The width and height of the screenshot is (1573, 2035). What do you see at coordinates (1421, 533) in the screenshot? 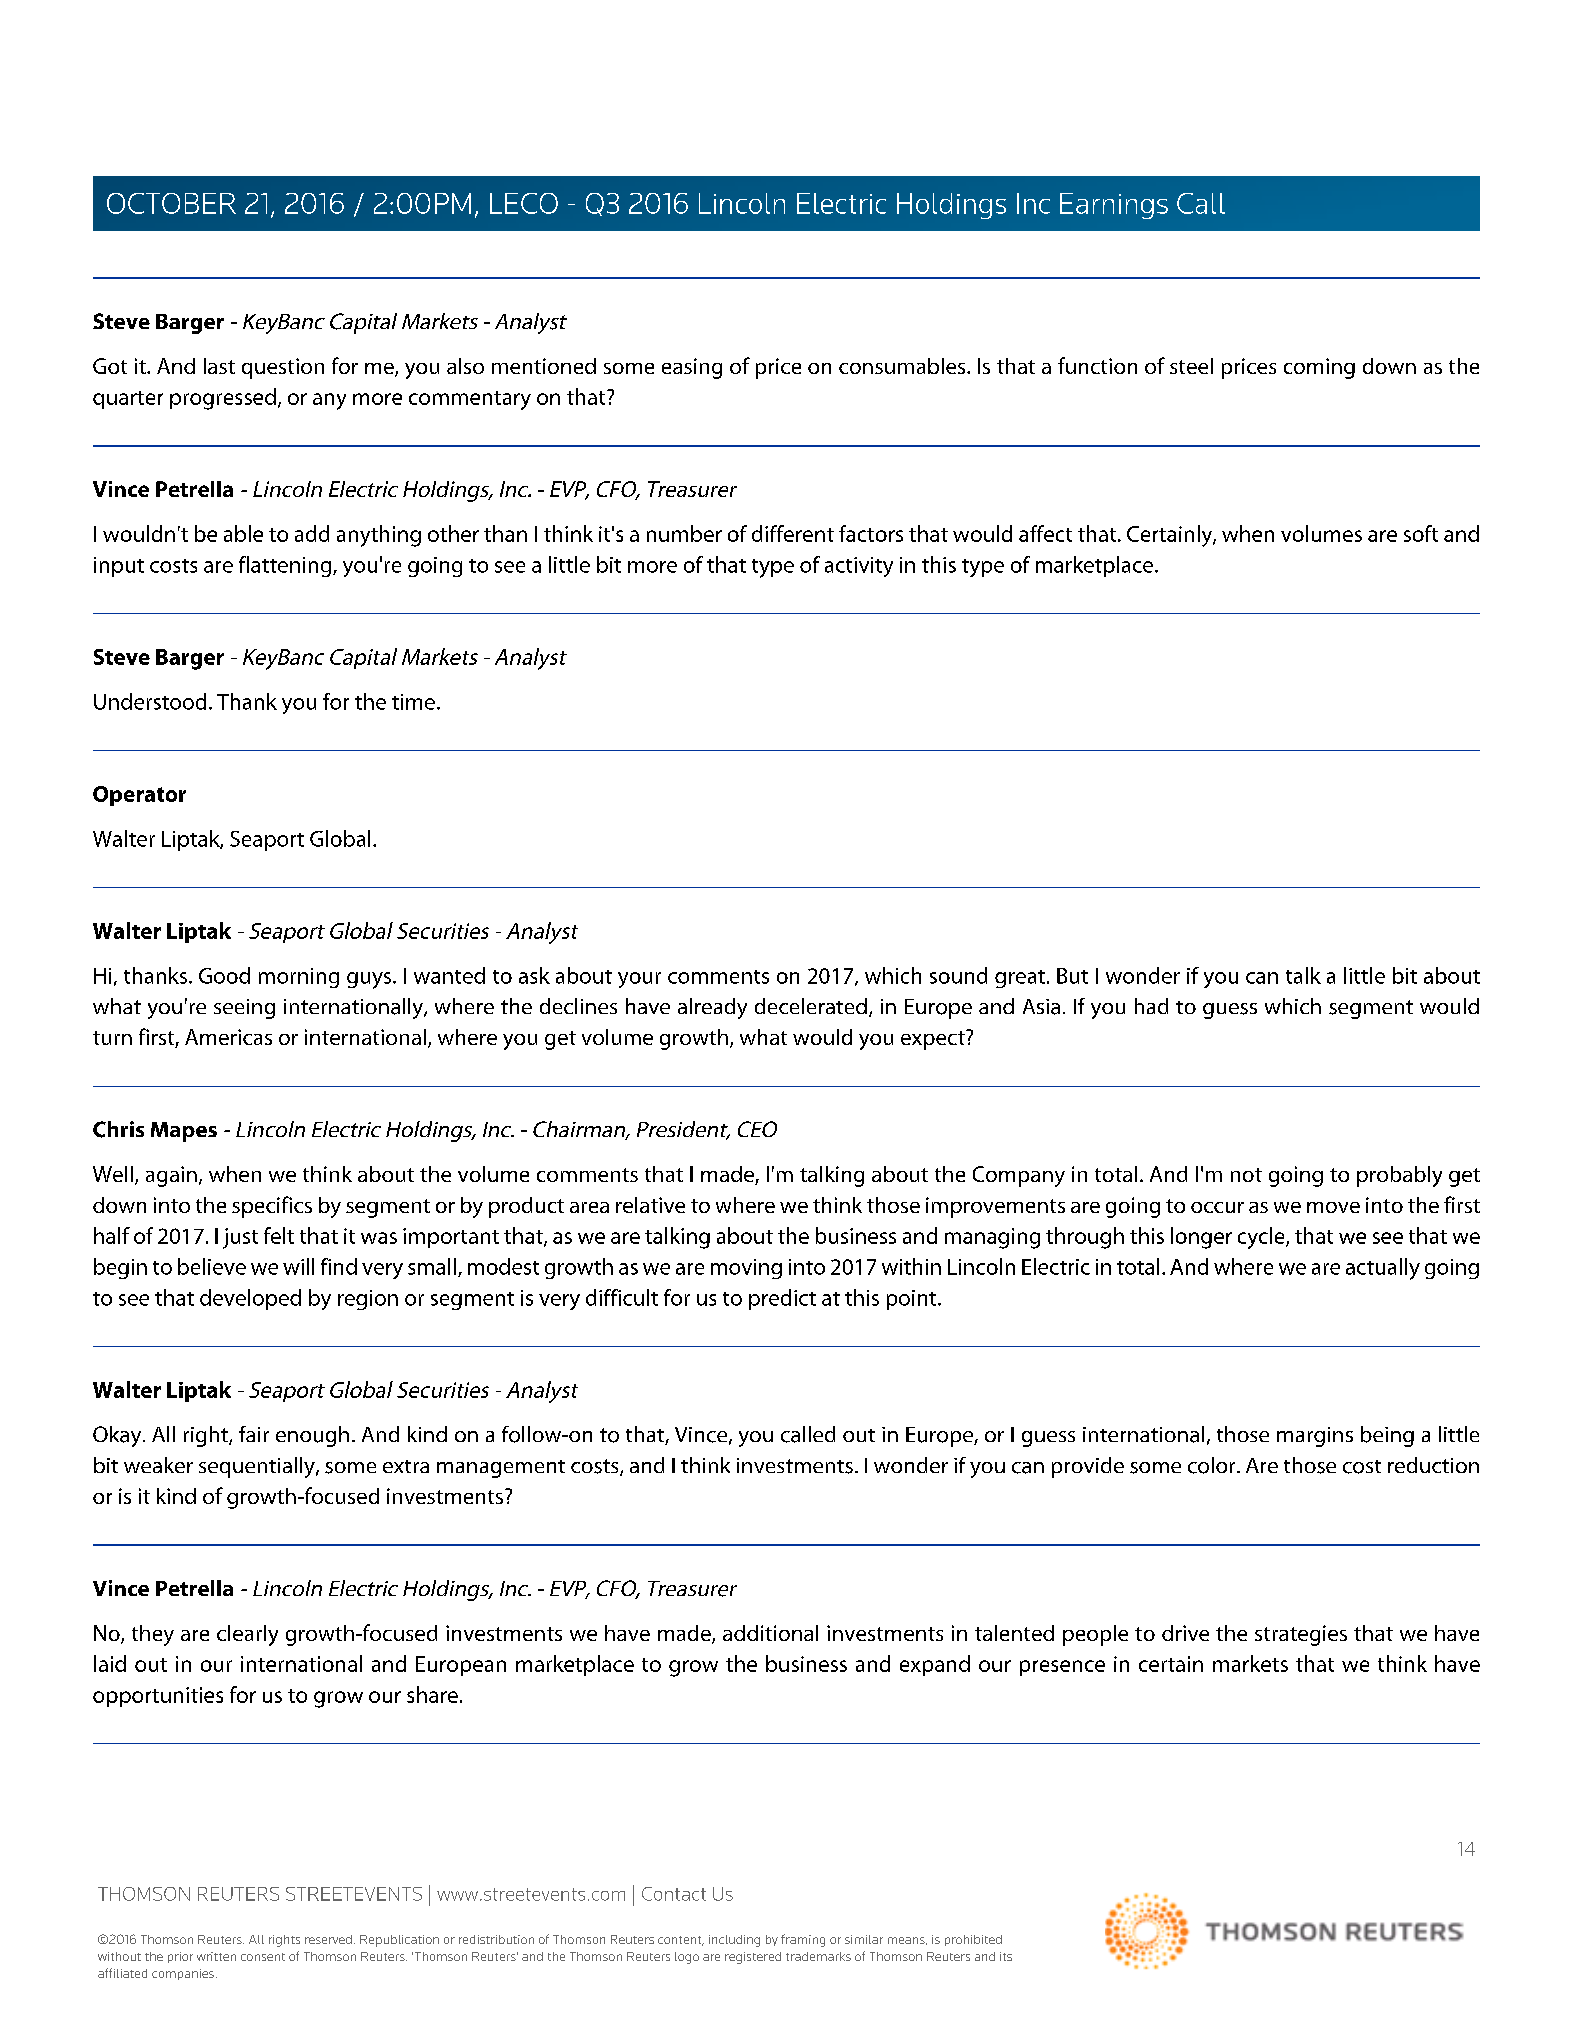
I see `soft` at bounding box center [1421, 533].
